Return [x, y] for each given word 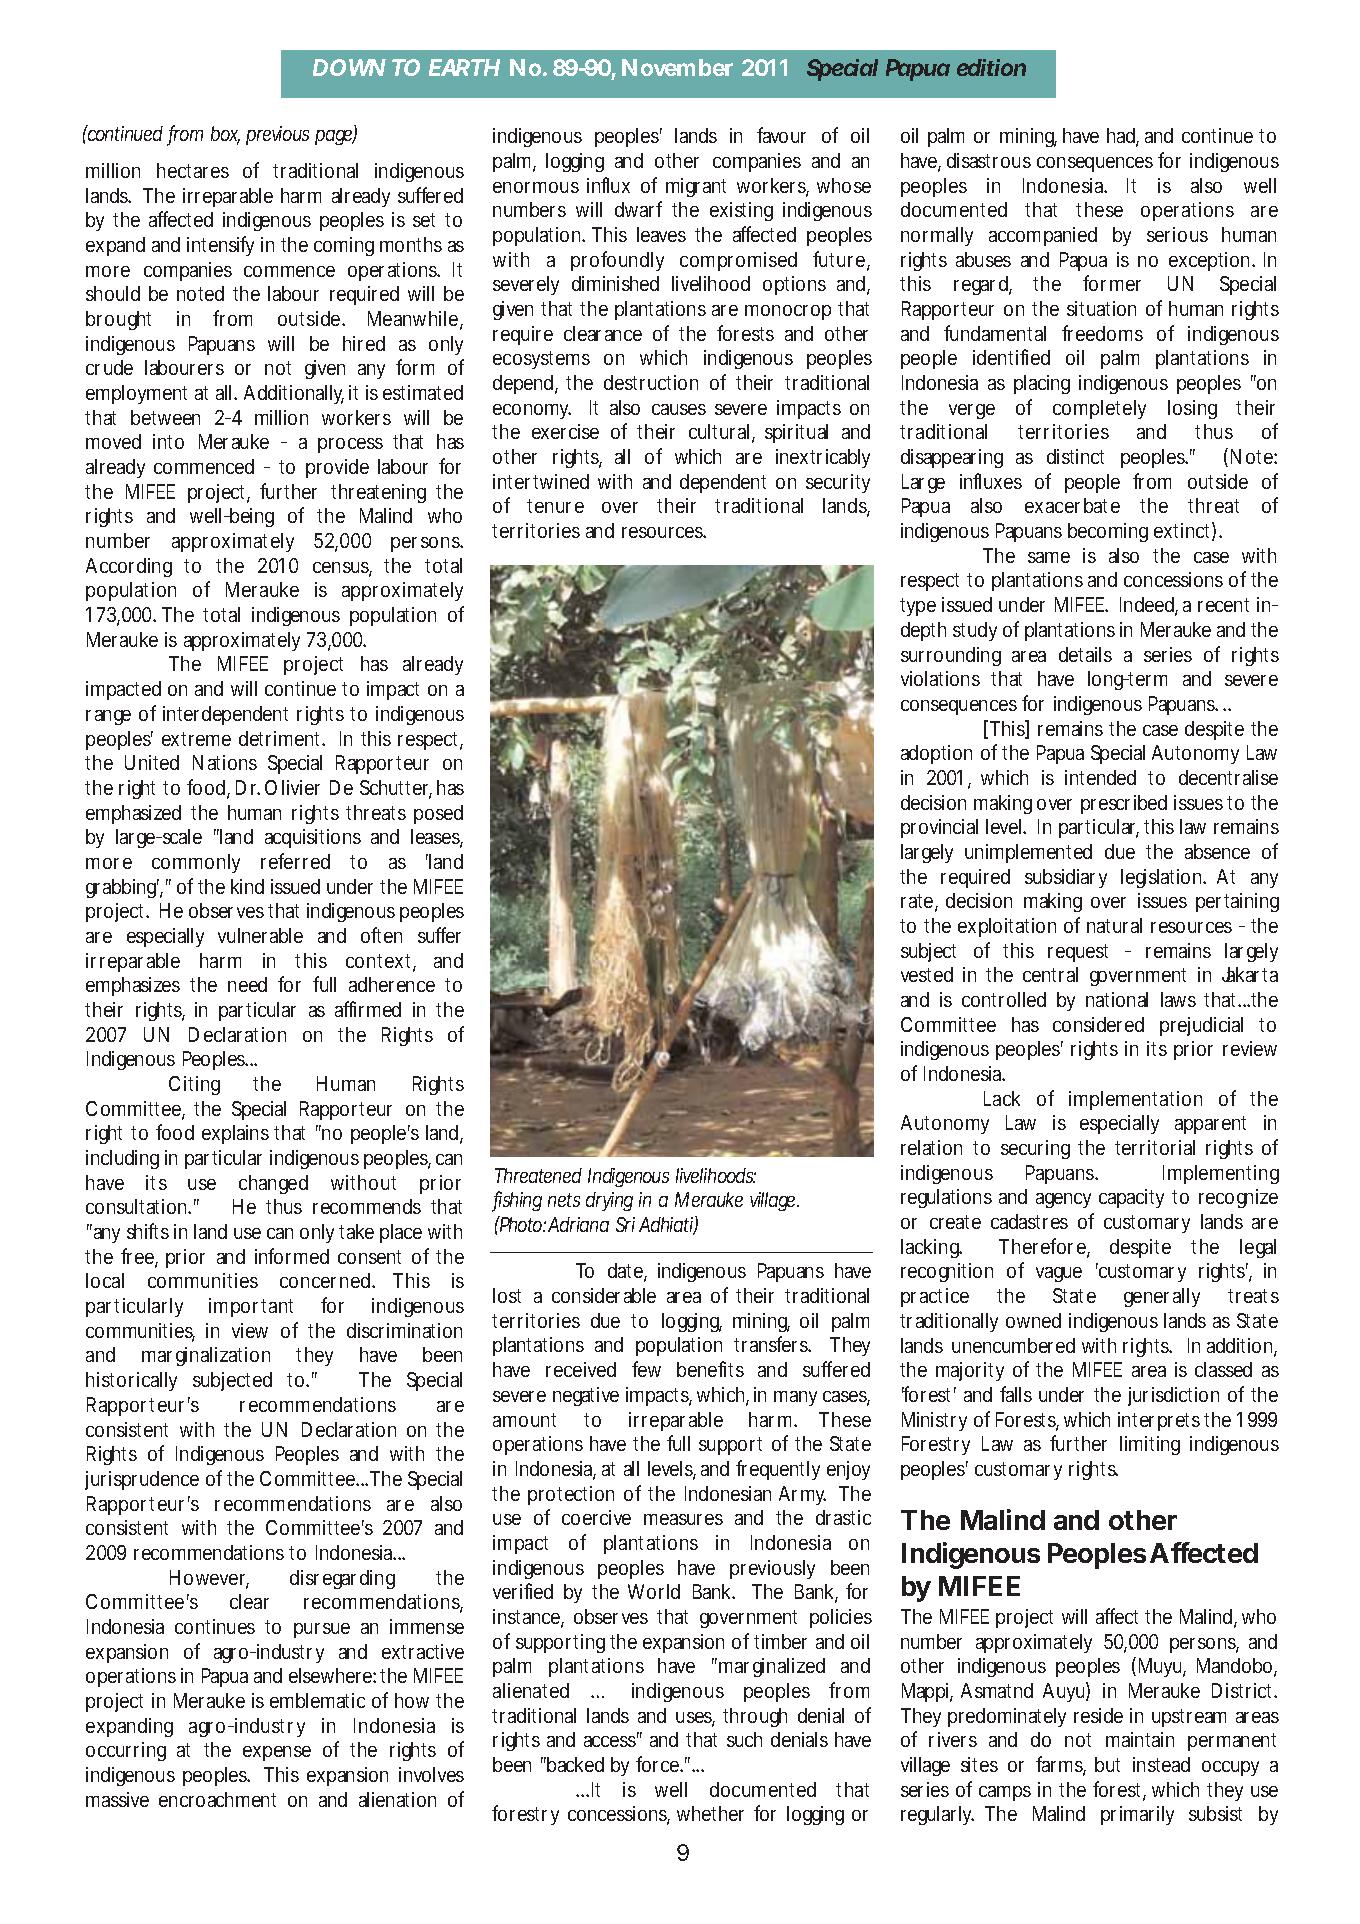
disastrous [989, 160]
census [342, 569]
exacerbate [1072, 505]
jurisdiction [1173, 1396]
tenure [555, 506]
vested [927, 974]
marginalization [206, 1356]
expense [277, 1753]
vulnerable [260, 935]
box [225, 135]
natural [1114, 925]
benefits [710, 1369]
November [677, 67]
